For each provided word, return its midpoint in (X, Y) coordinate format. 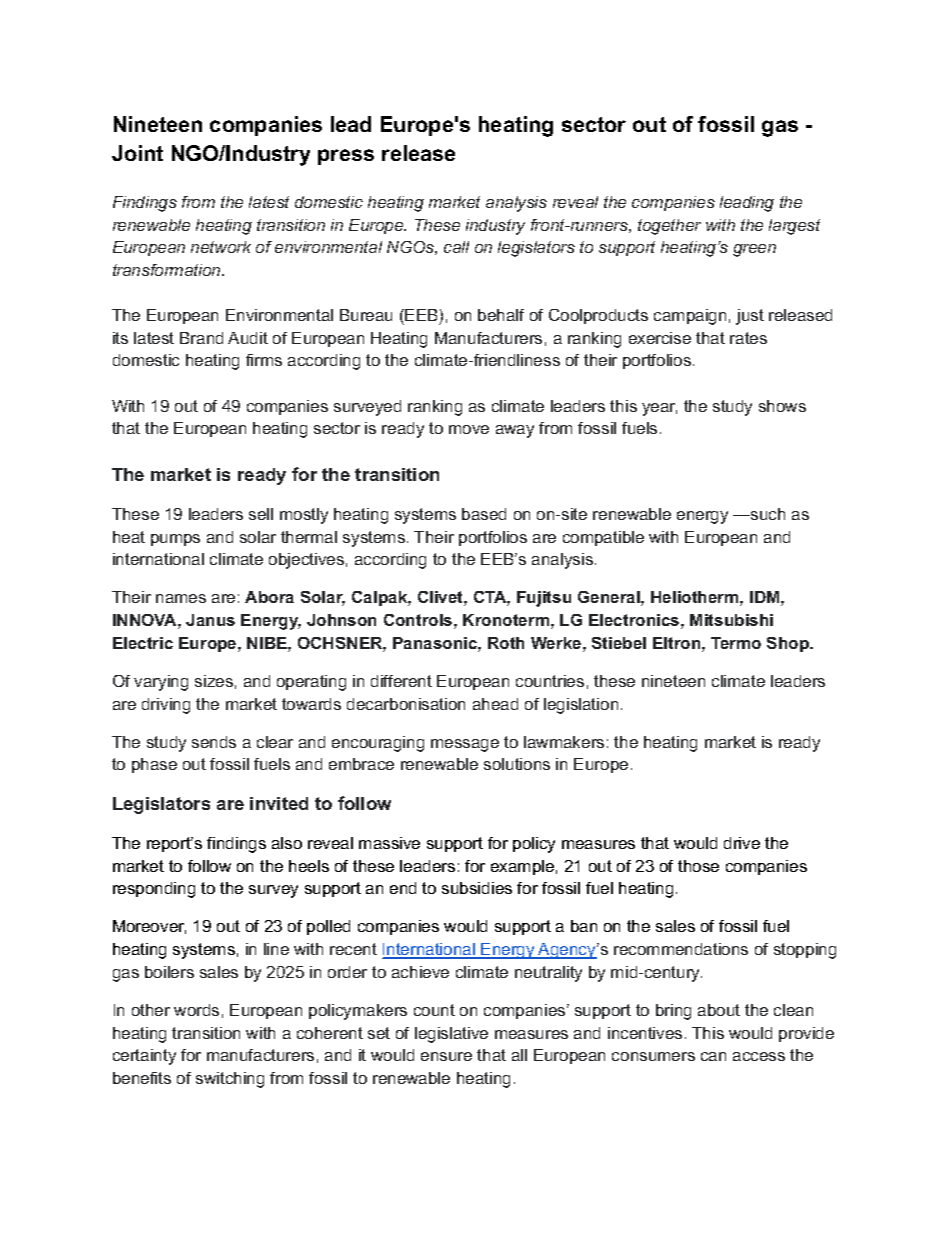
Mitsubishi (731, 620)
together (669, 227)
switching (230, 1080)
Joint (137, 153)
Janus (210, 620)
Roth (506, 643)
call (456, 247)
